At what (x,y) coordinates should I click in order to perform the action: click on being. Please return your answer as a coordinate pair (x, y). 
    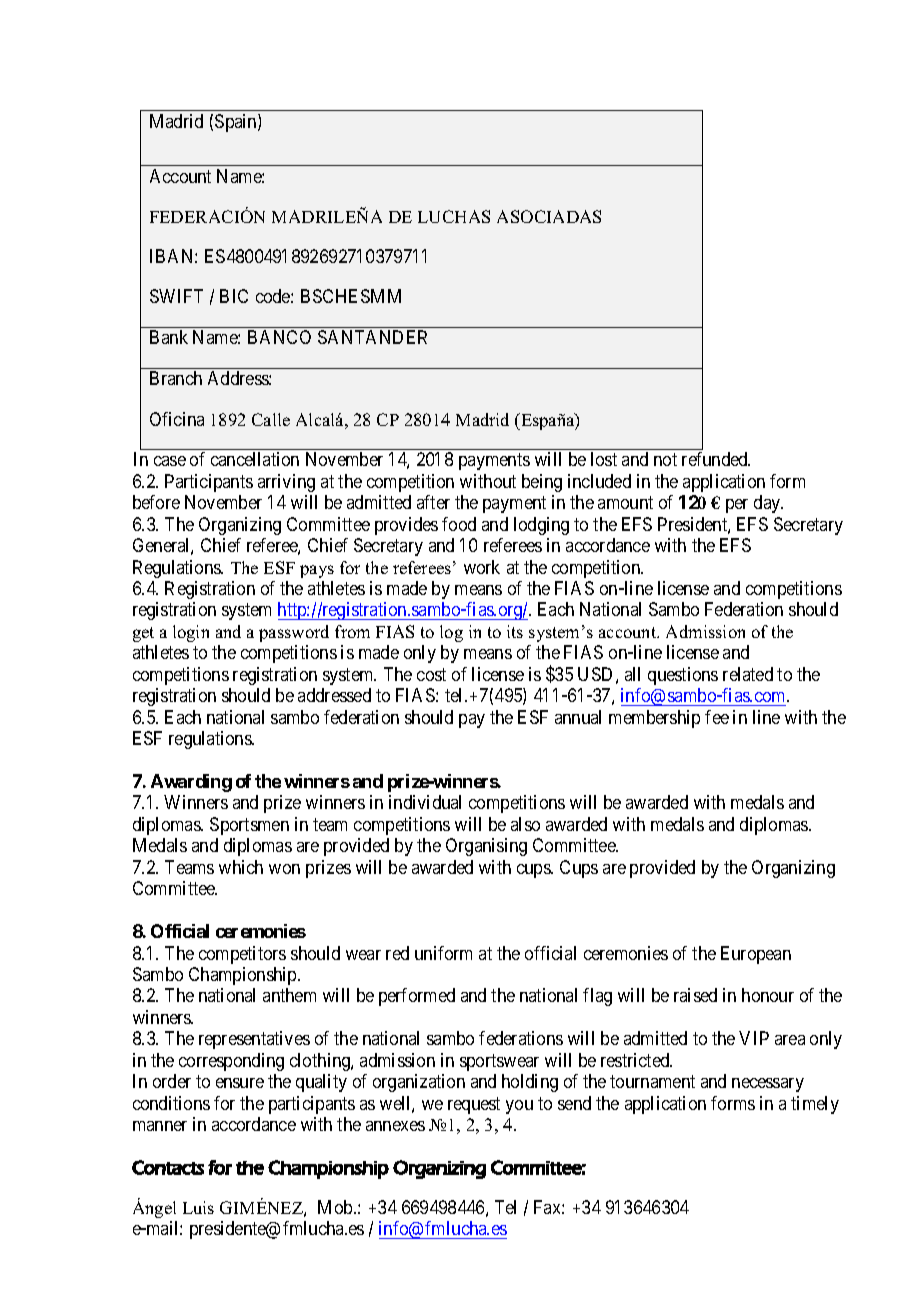
    Looking at the image, I should click on (542, 483).
